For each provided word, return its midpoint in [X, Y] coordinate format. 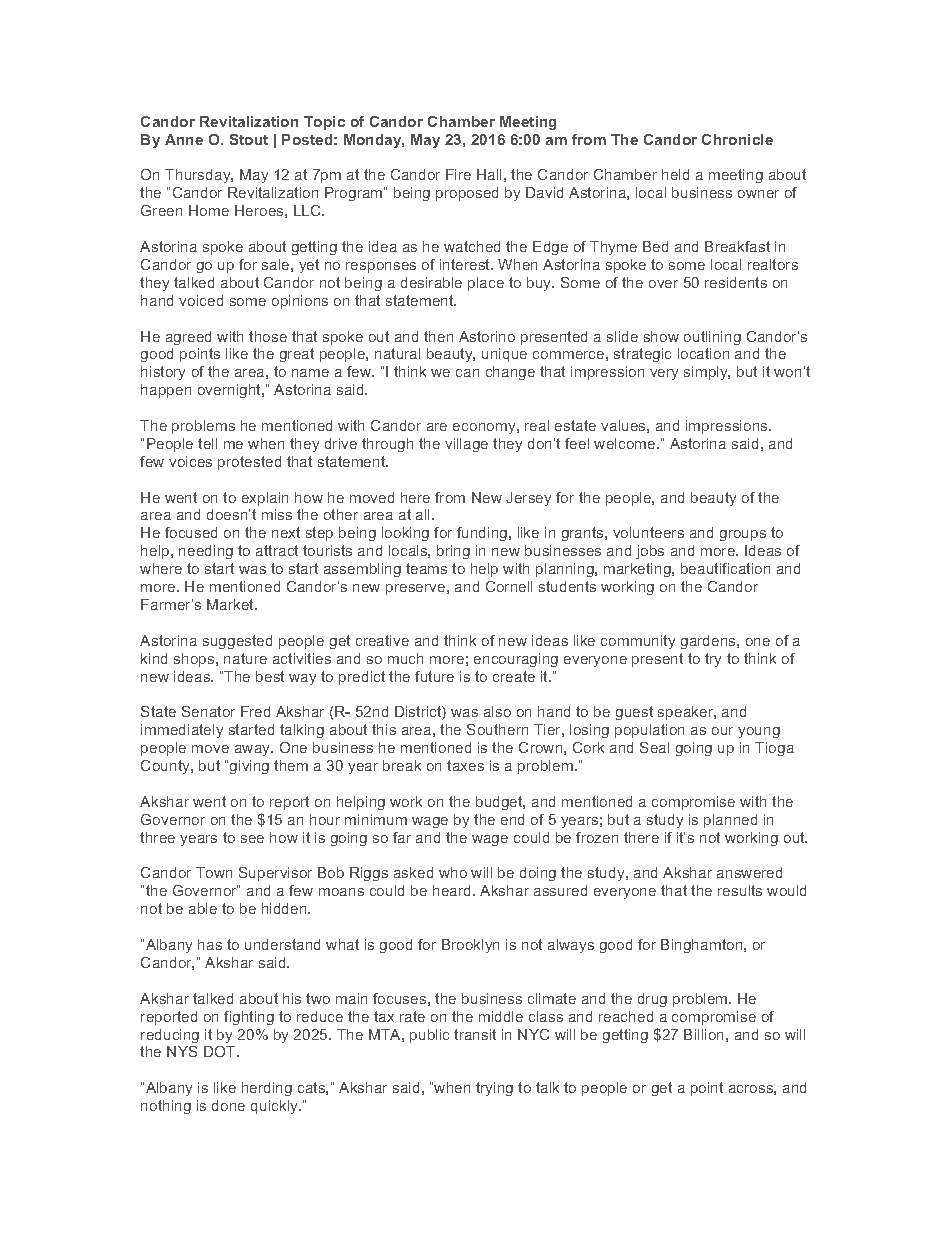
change [510, 373]
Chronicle [737, 139]
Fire [458, 174]
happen [166, 391]
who [453, 872]
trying [494, 1089]
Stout [249, 139]
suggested [237, 642]
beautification [725, 568]
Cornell [509, 586]
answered [749, 872]
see [252, 839]
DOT [221, 1051]
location [703, 353]
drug [652, 1000]
